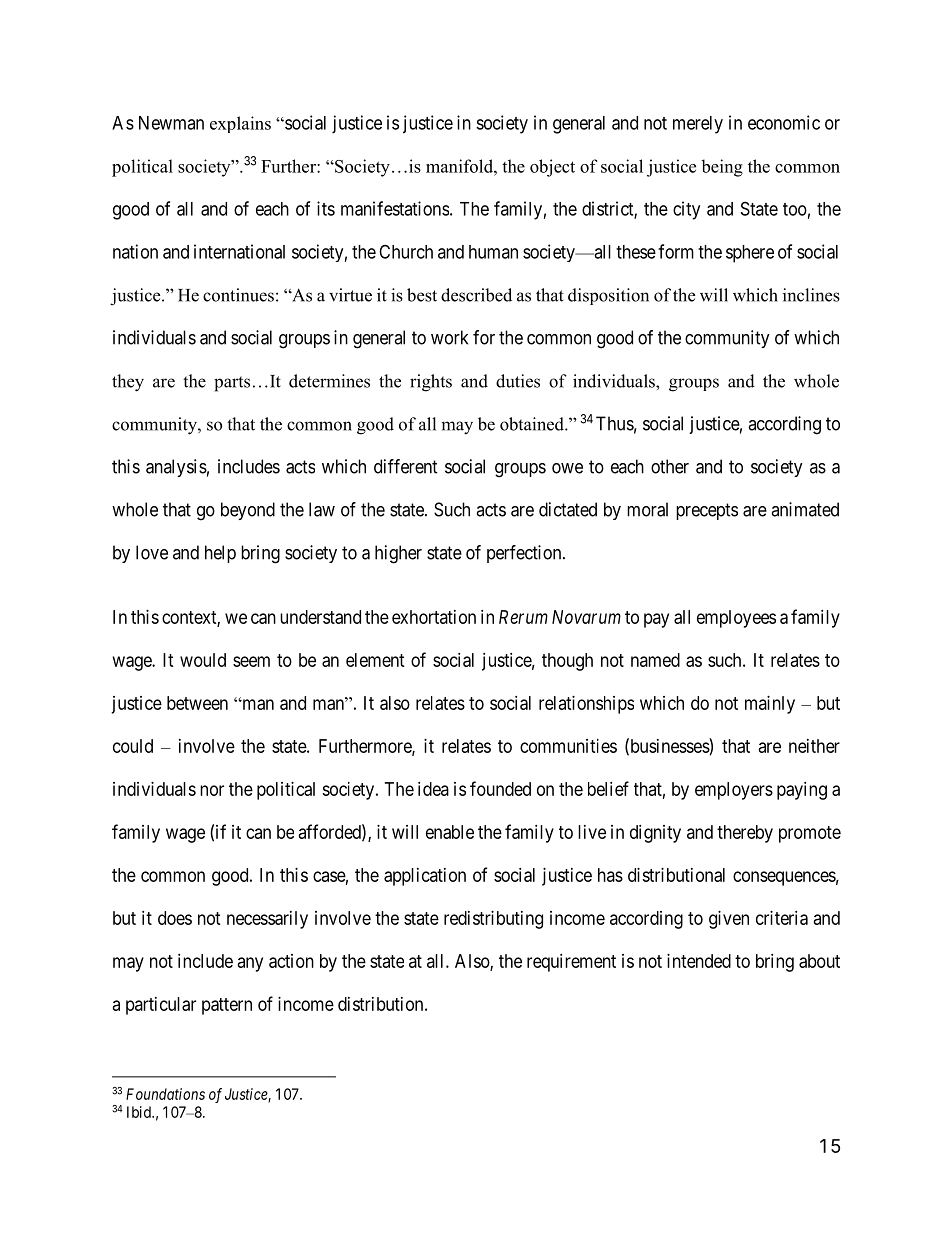 This page has width=952, height=1233. What do you see at coordinates (165, 1094) in the page?
I see `Foundations` at bounding box center [165, 1094].
